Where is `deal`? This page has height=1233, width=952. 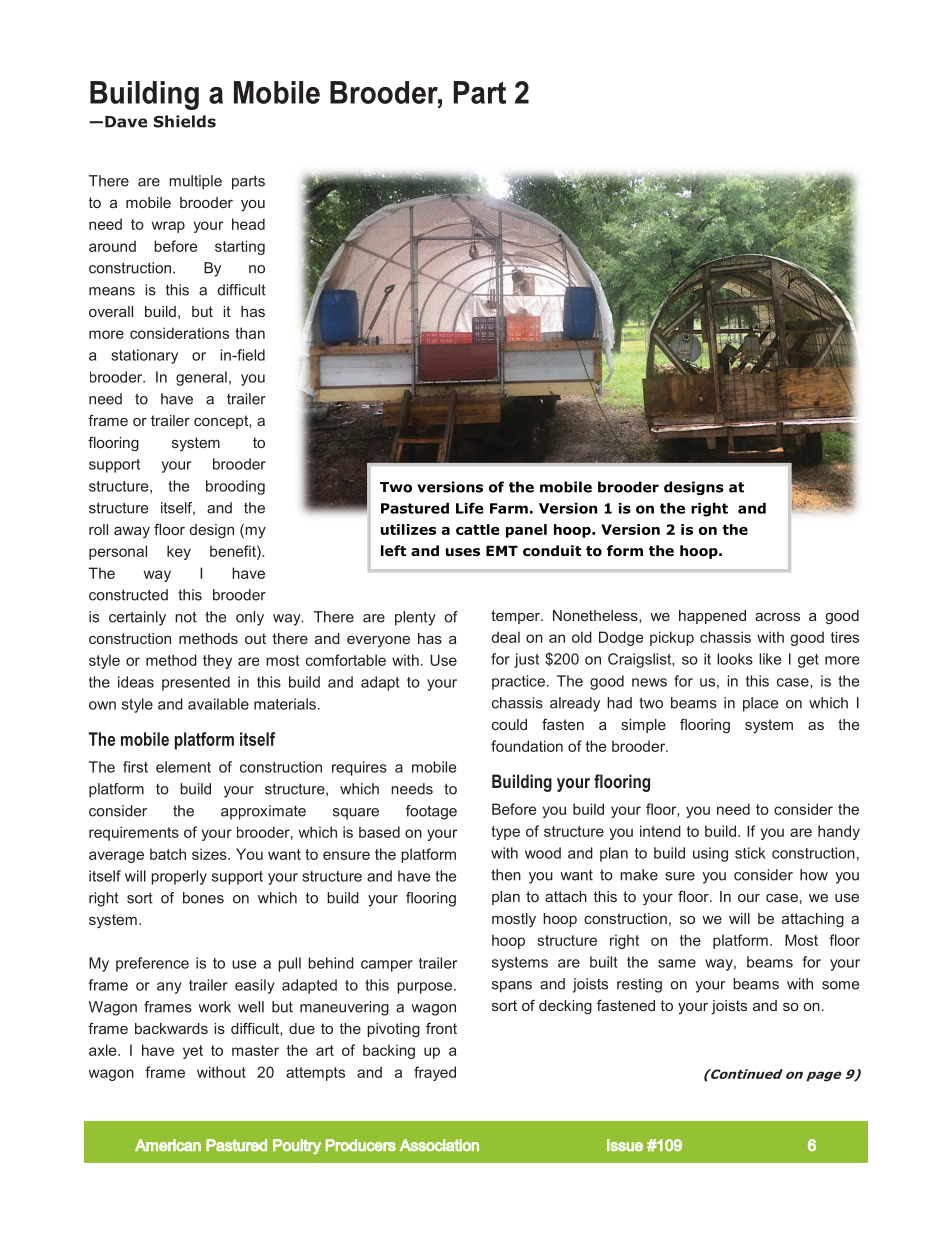
deal is located at coordinates (506, 637).
